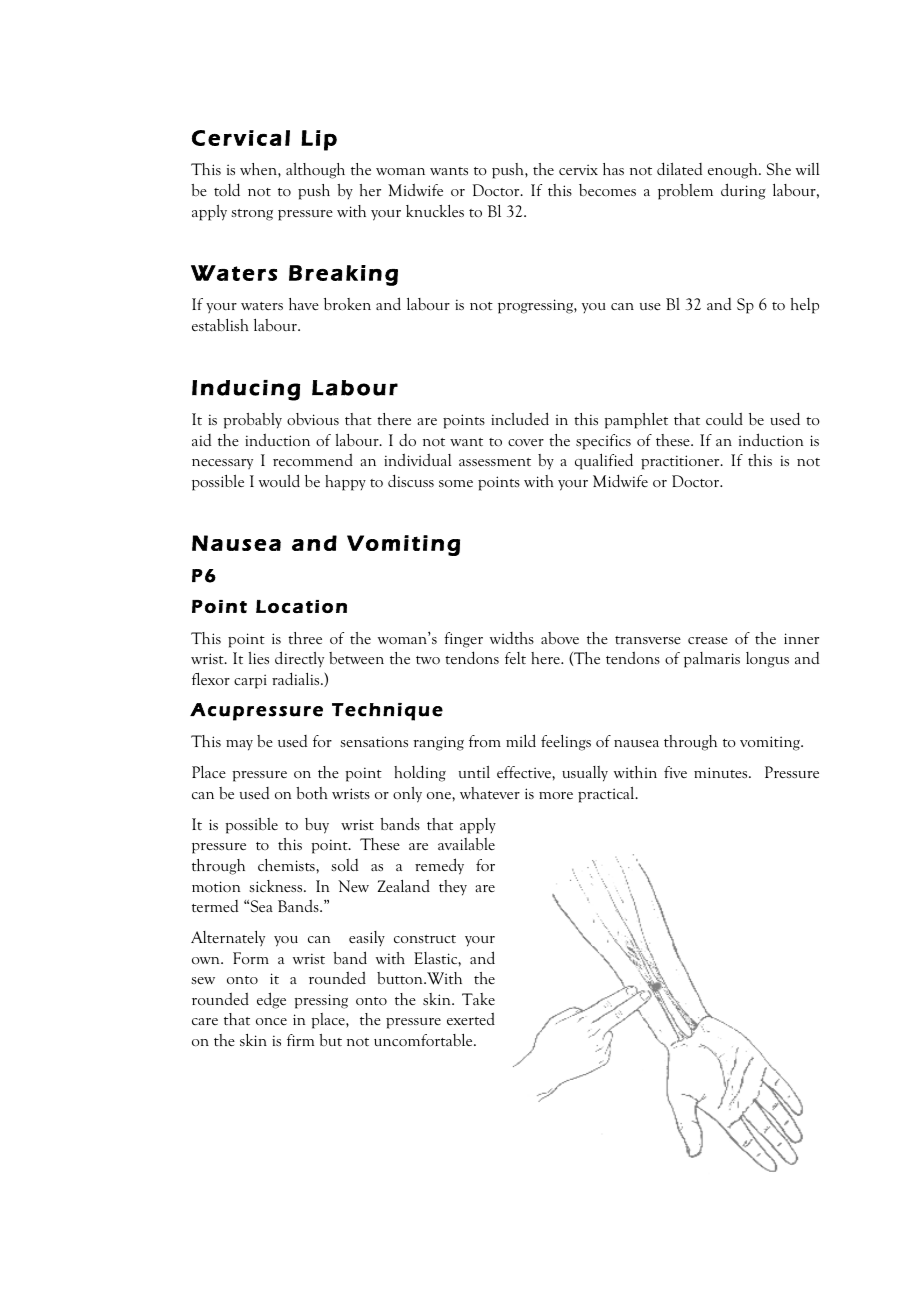 The width and height of the screenshot is (924, 1308). What do you see at coordinates (271, 1021) in the screenshot?
I see `once` at bounding box center [271, 1021].
